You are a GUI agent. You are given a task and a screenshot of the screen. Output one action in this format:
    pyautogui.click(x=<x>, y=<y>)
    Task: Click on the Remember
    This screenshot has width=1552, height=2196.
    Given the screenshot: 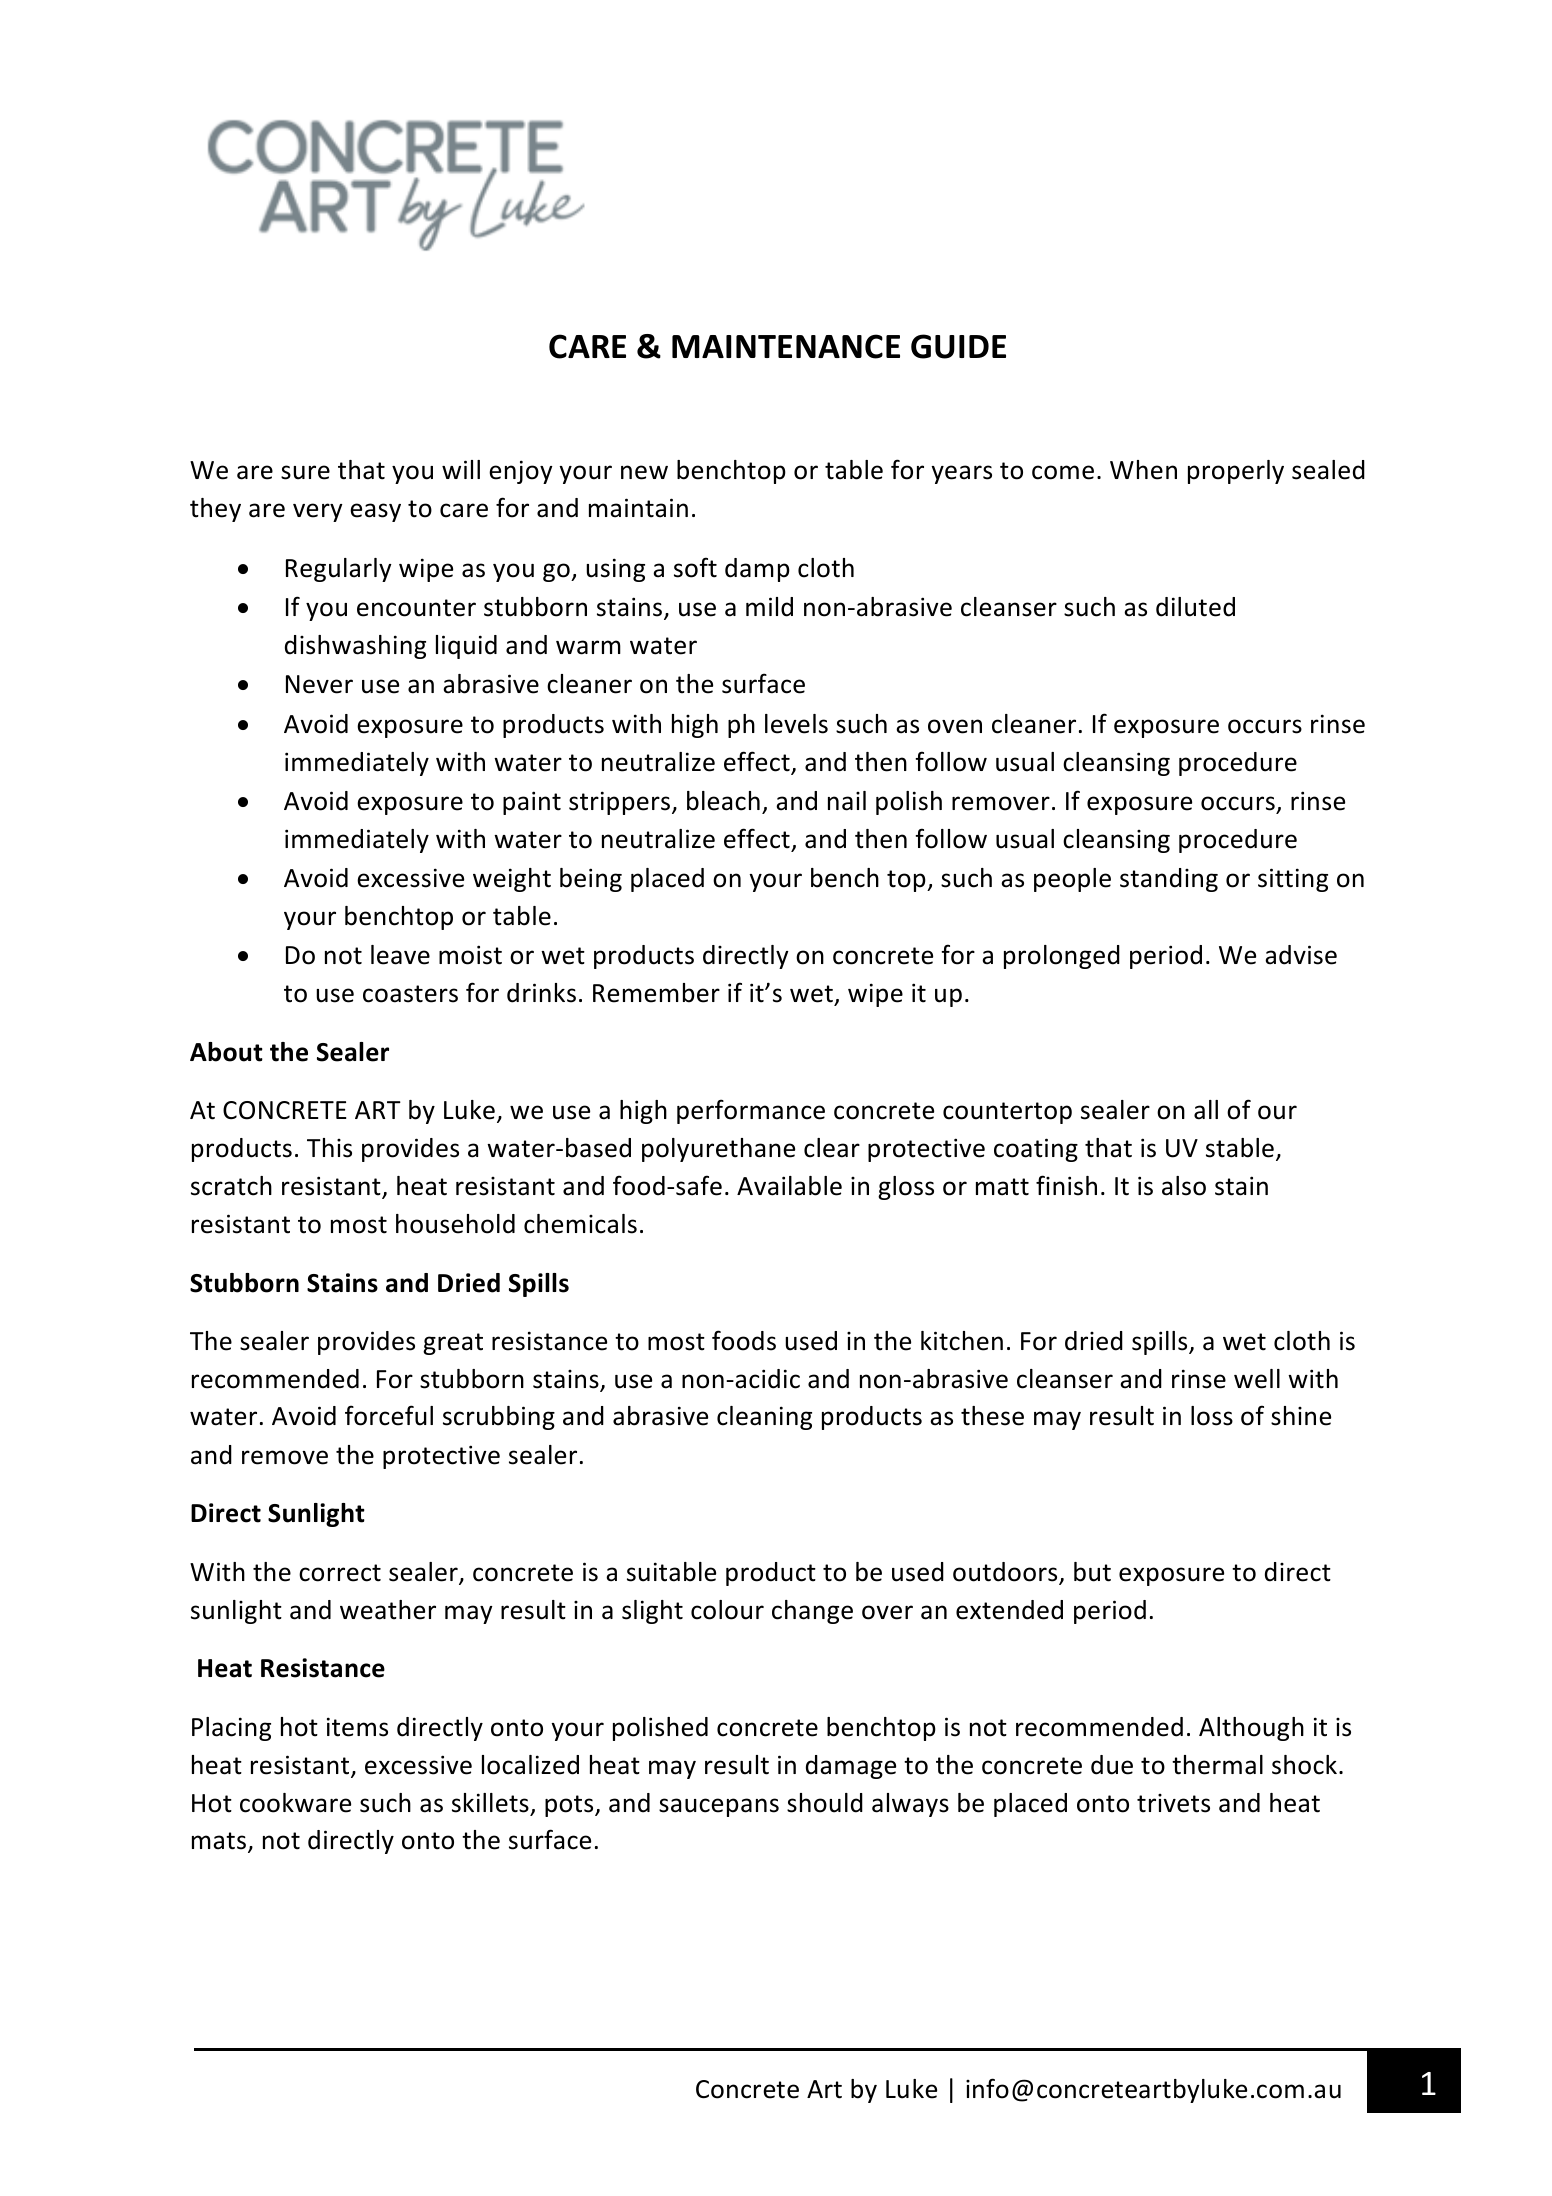 What is the action you would take?
    pyautogui.click(x=656, y=993)
